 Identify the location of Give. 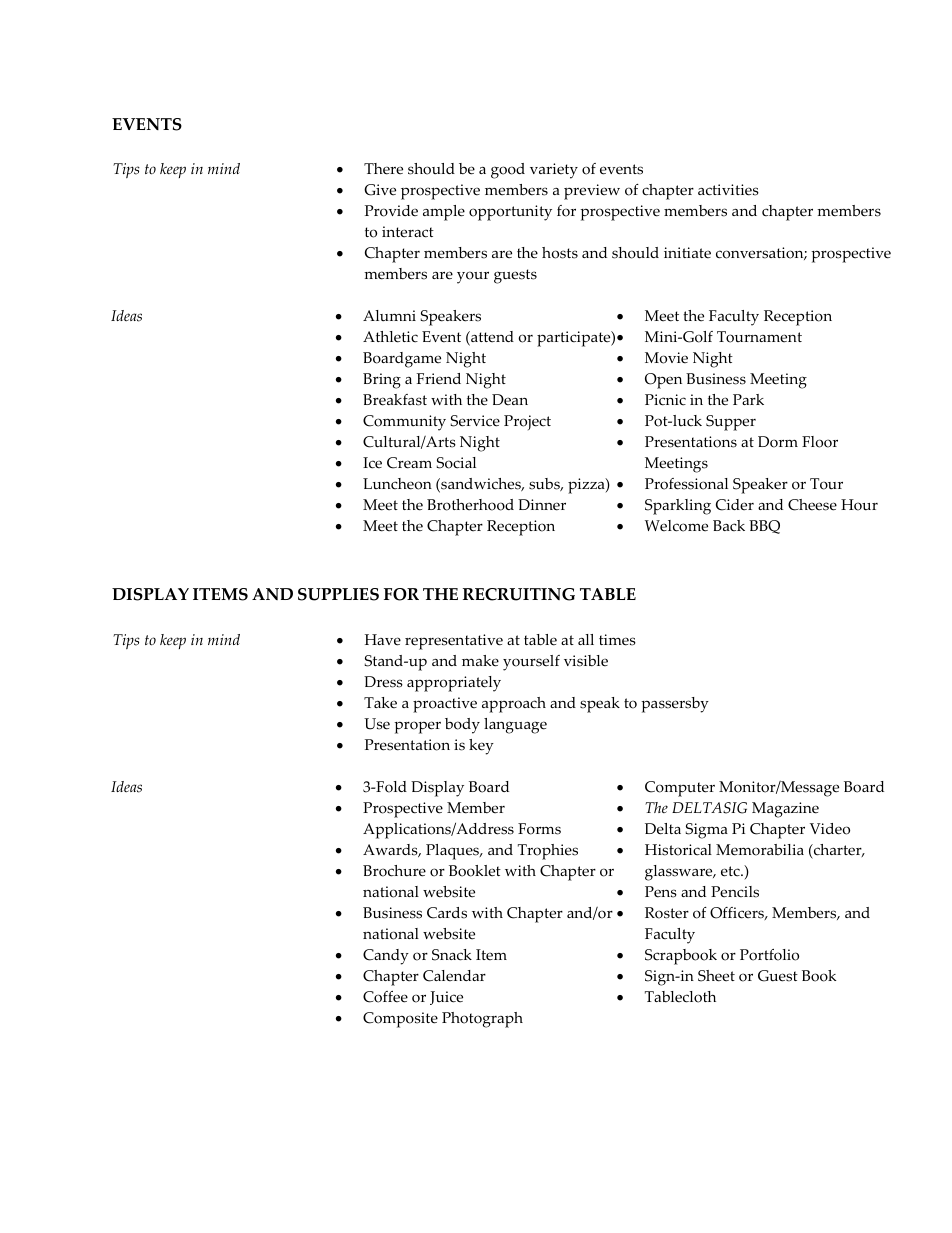
(380, 190).
